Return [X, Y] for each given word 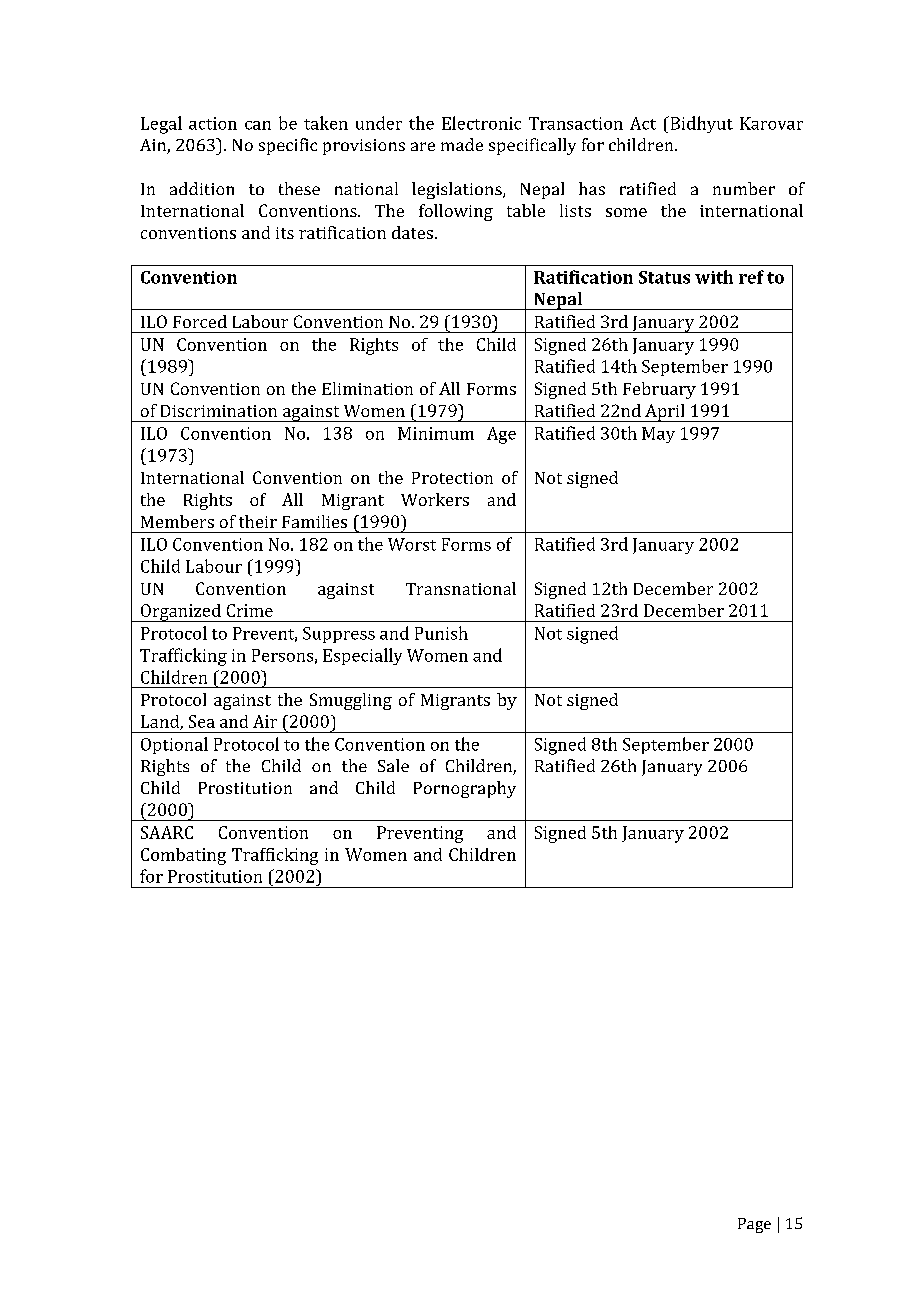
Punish [441, 633]
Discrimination [219, 411]
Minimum [436, 433]
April [665, 413]
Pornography [465, 789]
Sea [202, 721]
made [462, 144]
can [258, 125]
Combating [183, 856]
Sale [393, 765]
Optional [174, 745]
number [744, 188]
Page [754, 1225]
